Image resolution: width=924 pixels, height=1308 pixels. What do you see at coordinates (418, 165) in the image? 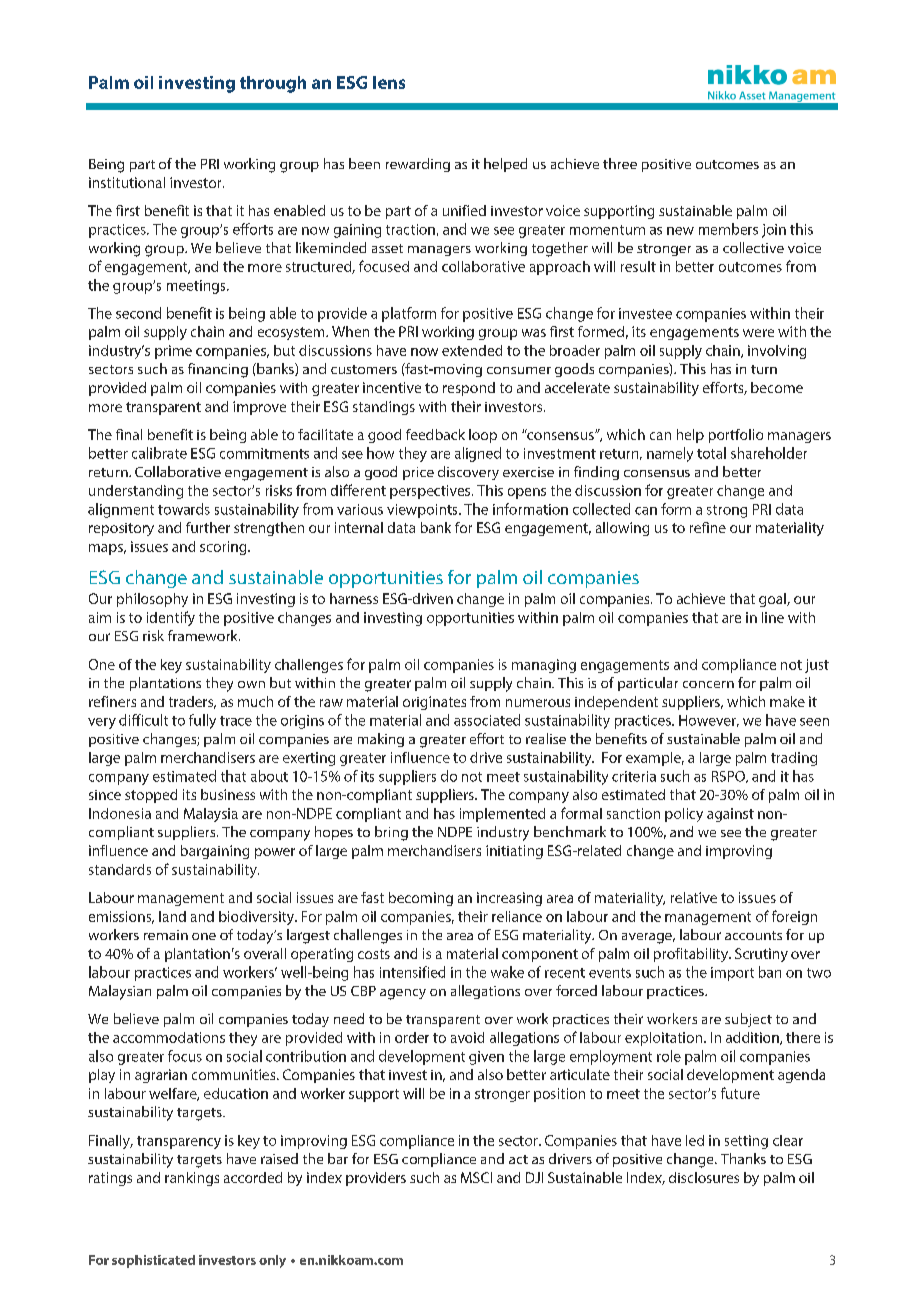
I see `rewarding` at bounding box center [418, 165].
